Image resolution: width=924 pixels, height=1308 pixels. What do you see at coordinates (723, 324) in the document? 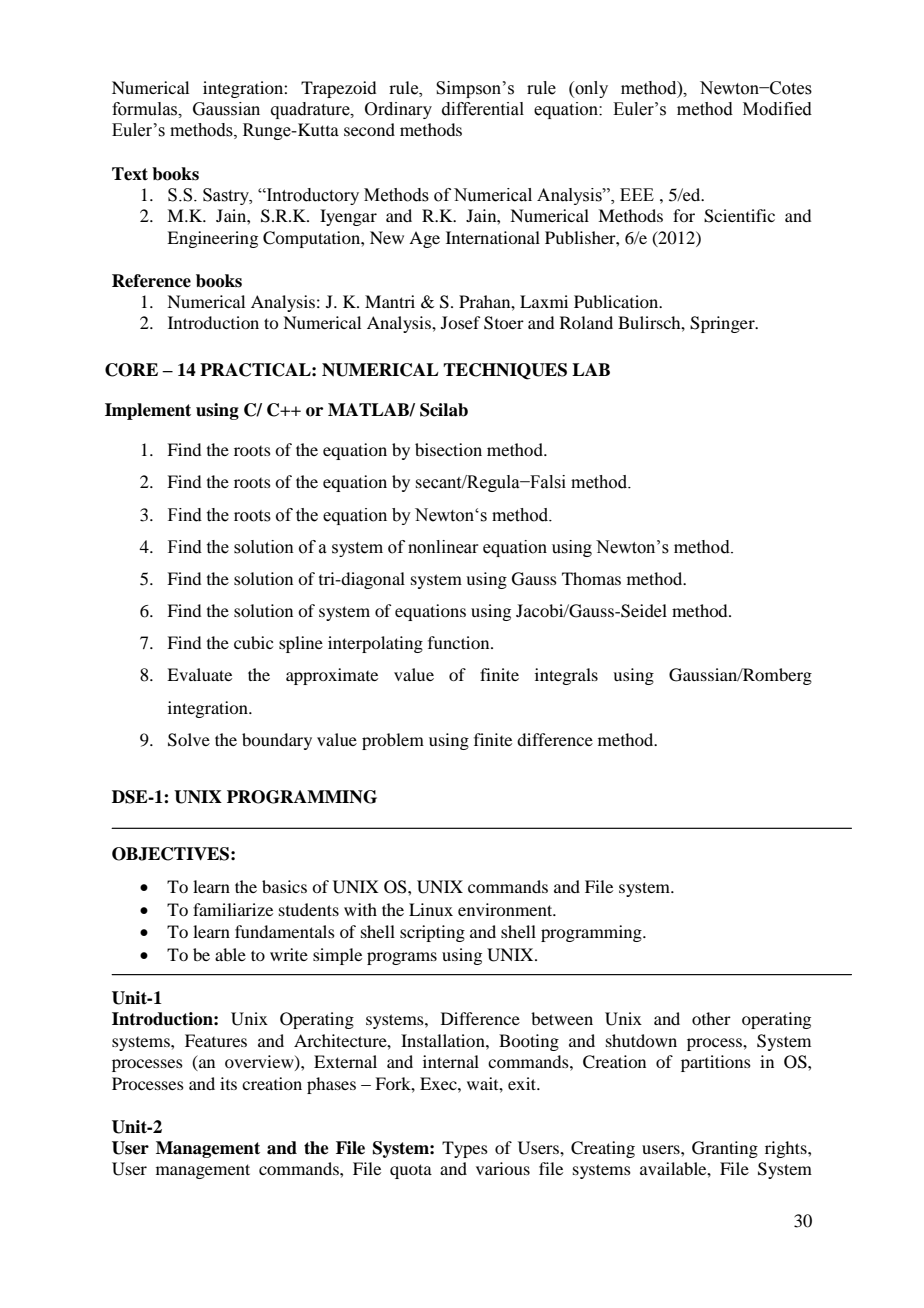
I see `Springer` at bounding box center [723, 324].
